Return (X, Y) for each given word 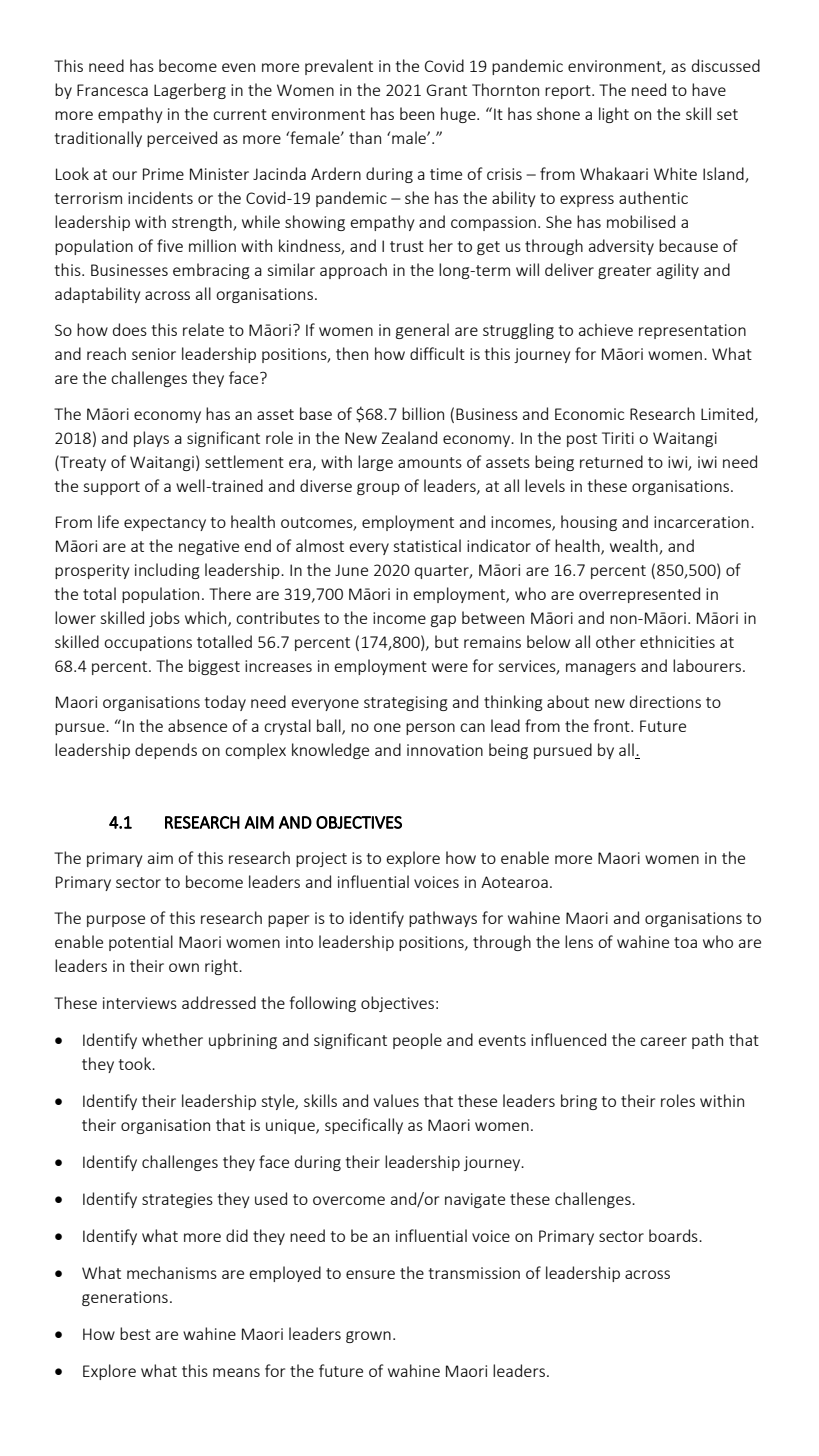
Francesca (112, 90)
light (614, 115)
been (417, 113)
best (135, 1333)
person (430, 729)
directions (665, 701)
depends (166, 751)
